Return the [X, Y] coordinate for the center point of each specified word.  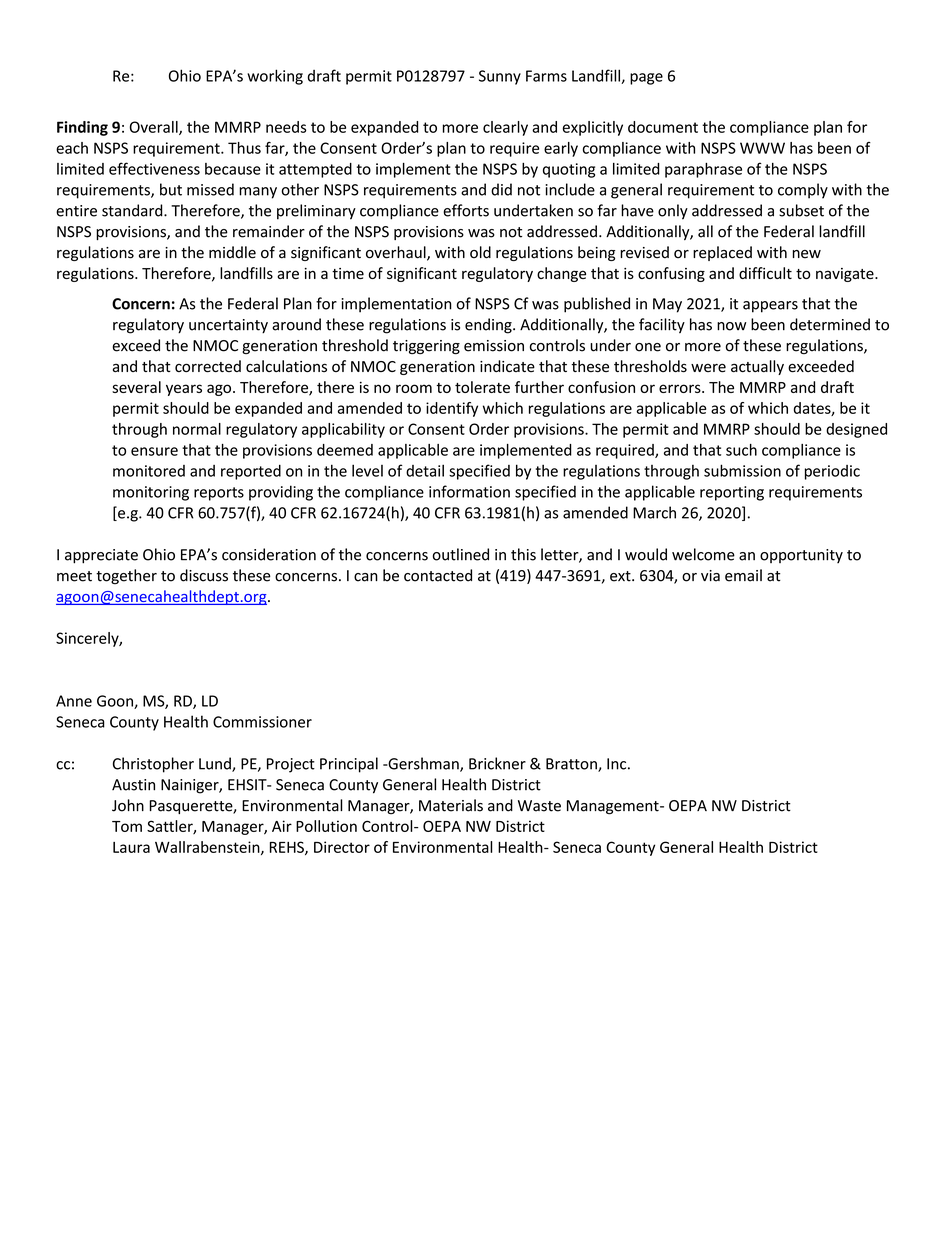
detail [425, 470]
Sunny [500, 77]
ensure [154, 451]
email [743, 575]
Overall [155, 128]
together [126, 577]
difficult [765, 273]
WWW [762, 148]
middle [232, 252]
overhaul [397, 253]
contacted [438, 575]
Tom [127, 826]
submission [742, 470]
